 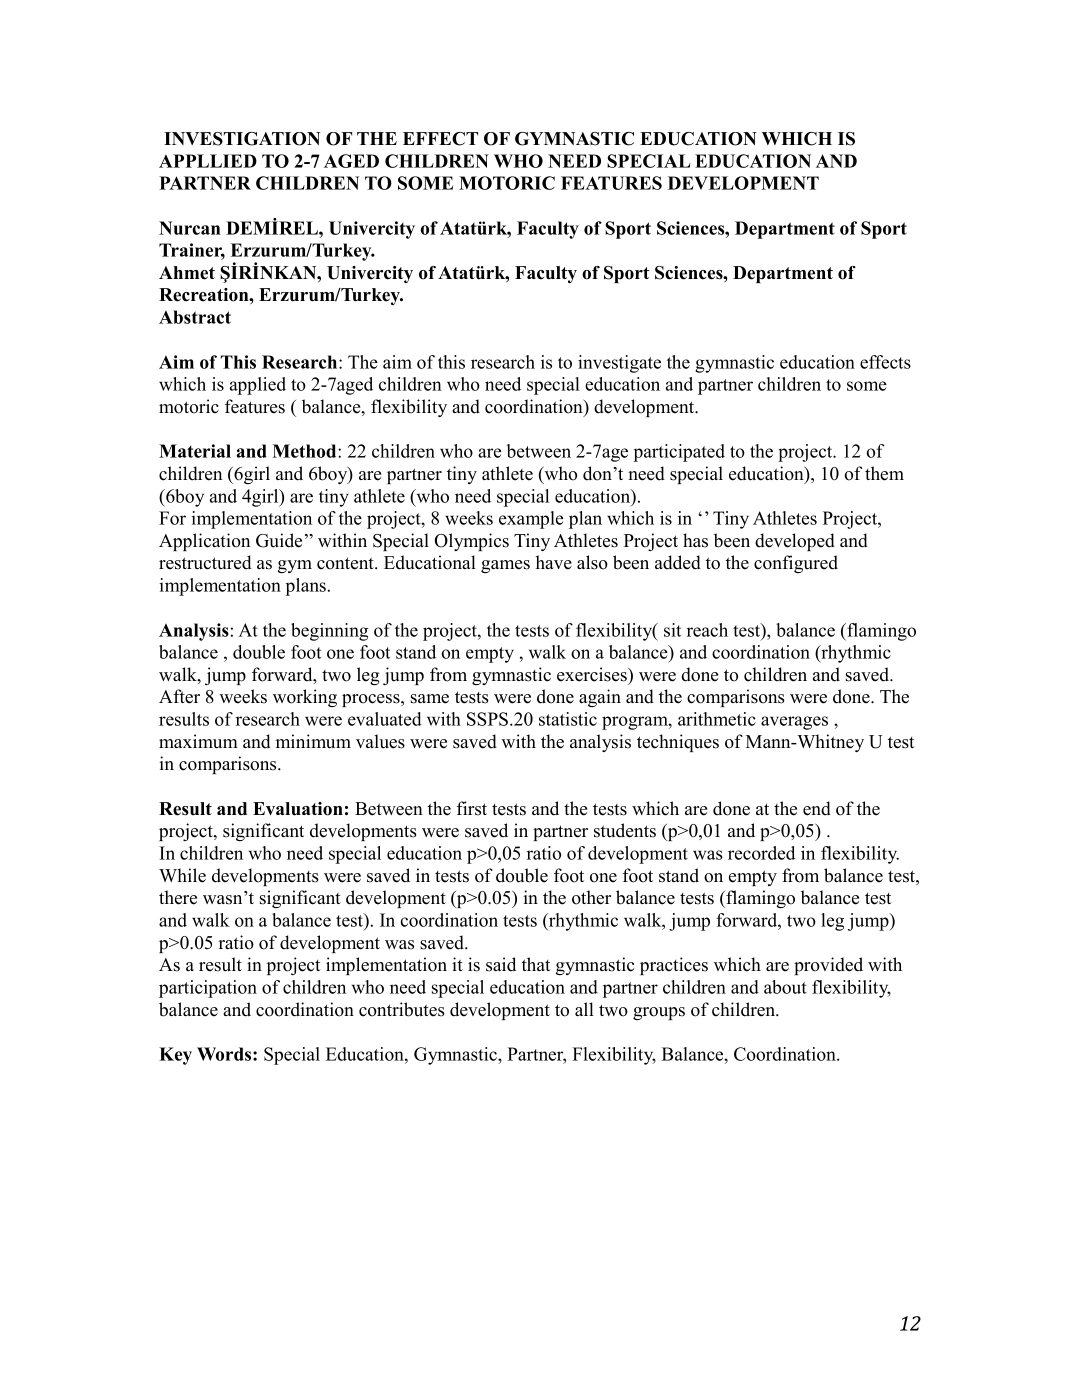 I want to click on Guide, so click(x=279, y=540).
